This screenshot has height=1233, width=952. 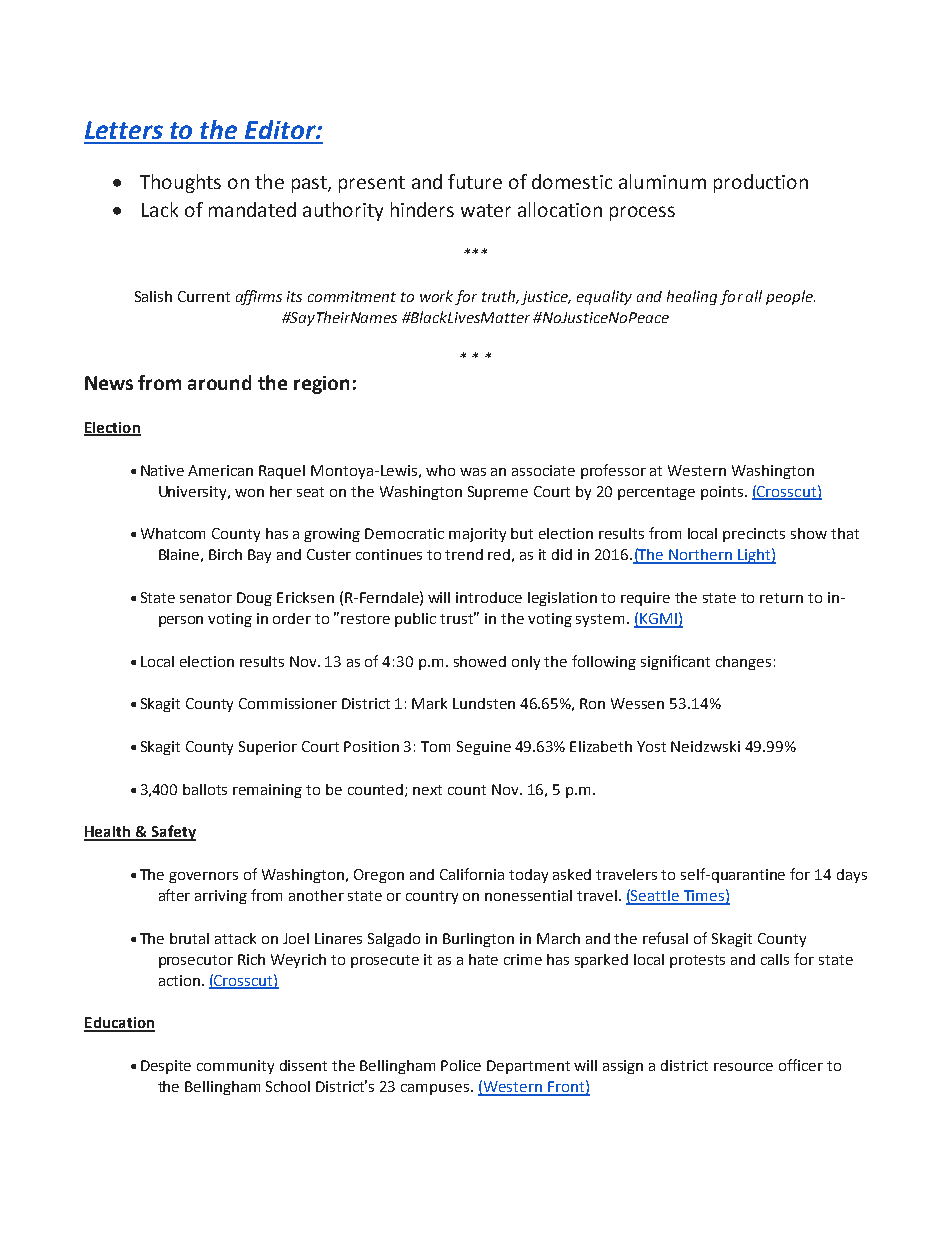 I want to click on ballots, so click(x=205, y=789).
